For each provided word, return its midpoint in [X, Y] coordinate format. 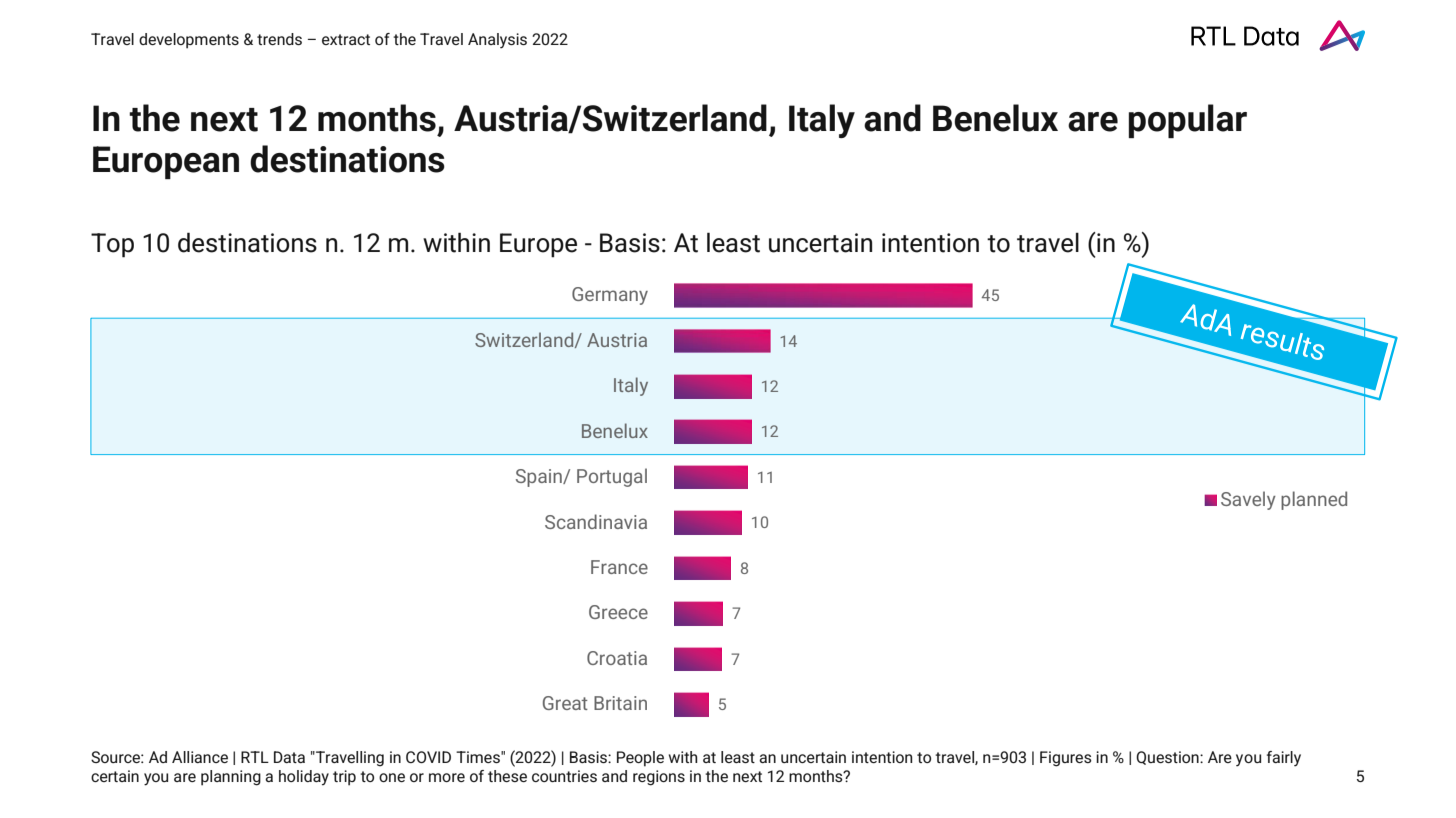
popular [1188, 121]
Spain [540, 478]
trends [279, 39]
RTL [255, 757]
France [619, 567]
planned [1314, 500]
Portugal [612, 477]
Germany [610, 296]
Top [112, 245]
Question [1168, 758]
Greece [618, 612]
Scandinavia [596, 521]
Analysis [497, 41]
